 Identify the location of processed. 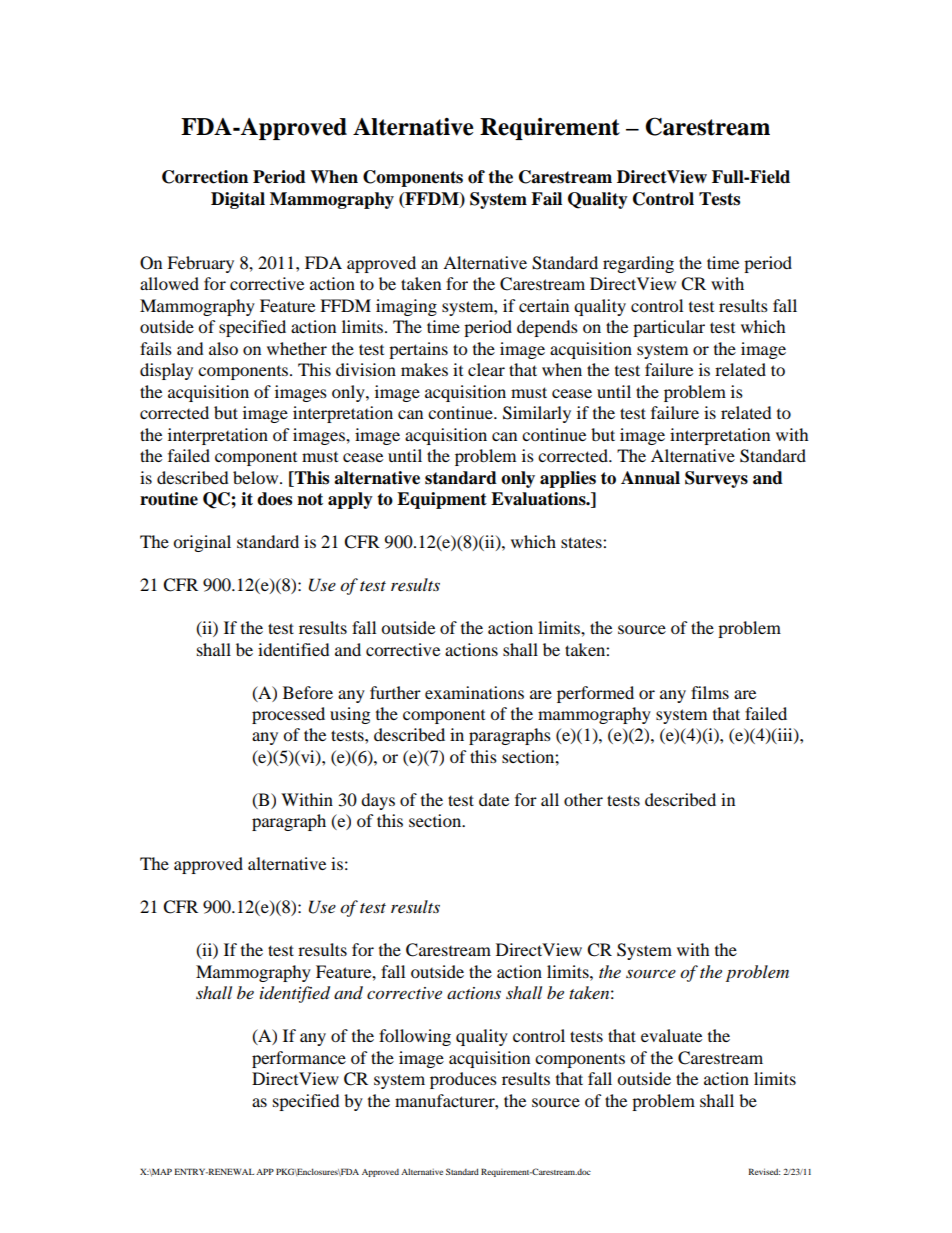
(288, 715).
